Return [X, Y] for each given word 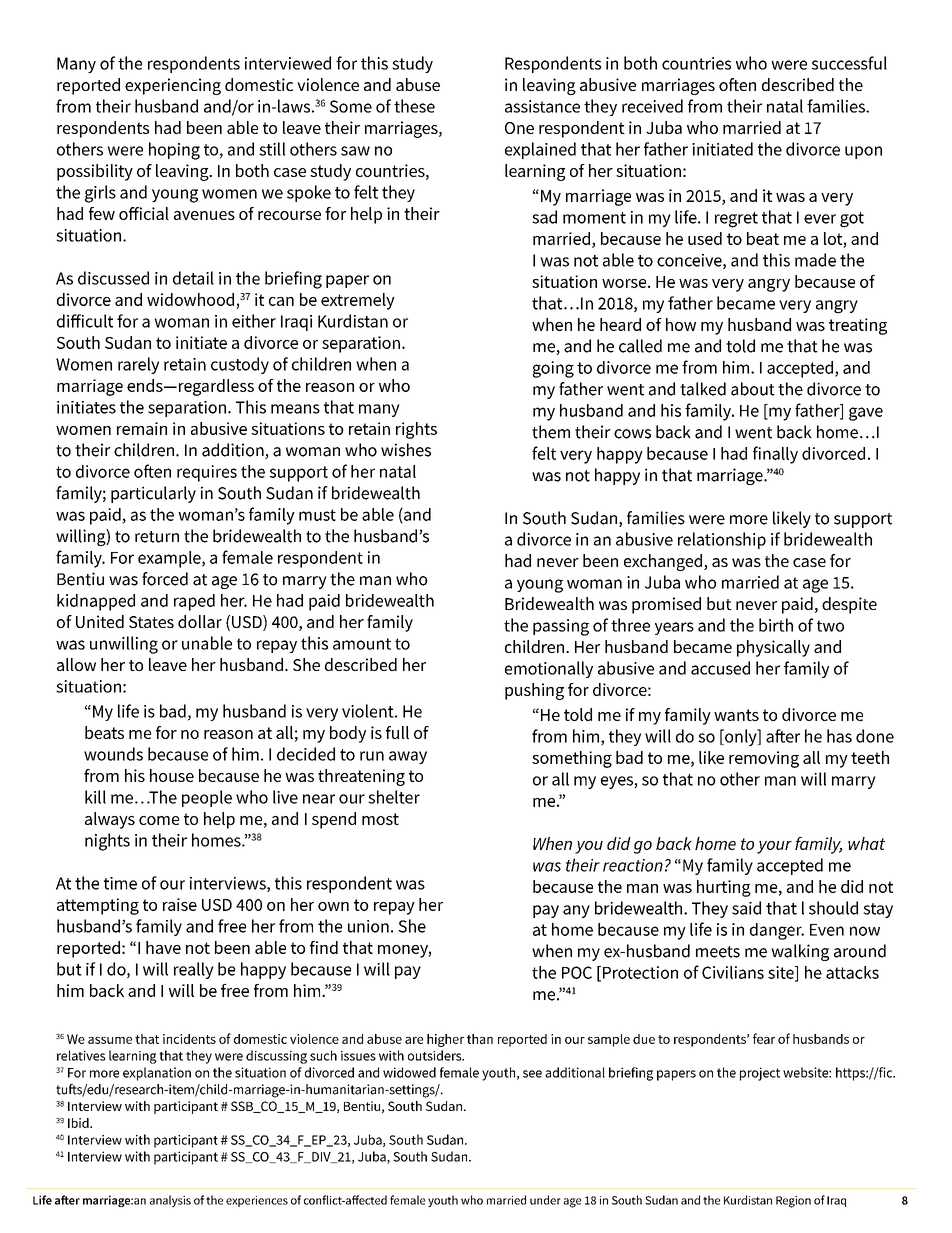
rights [416, 430]
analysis [170, 1201]
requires [207, 473]
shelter [394, 797]
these [414, 106]
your [774, 847]
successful [849, 63]
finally [775, 455]
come [159, 820]
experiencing [173, 86]
